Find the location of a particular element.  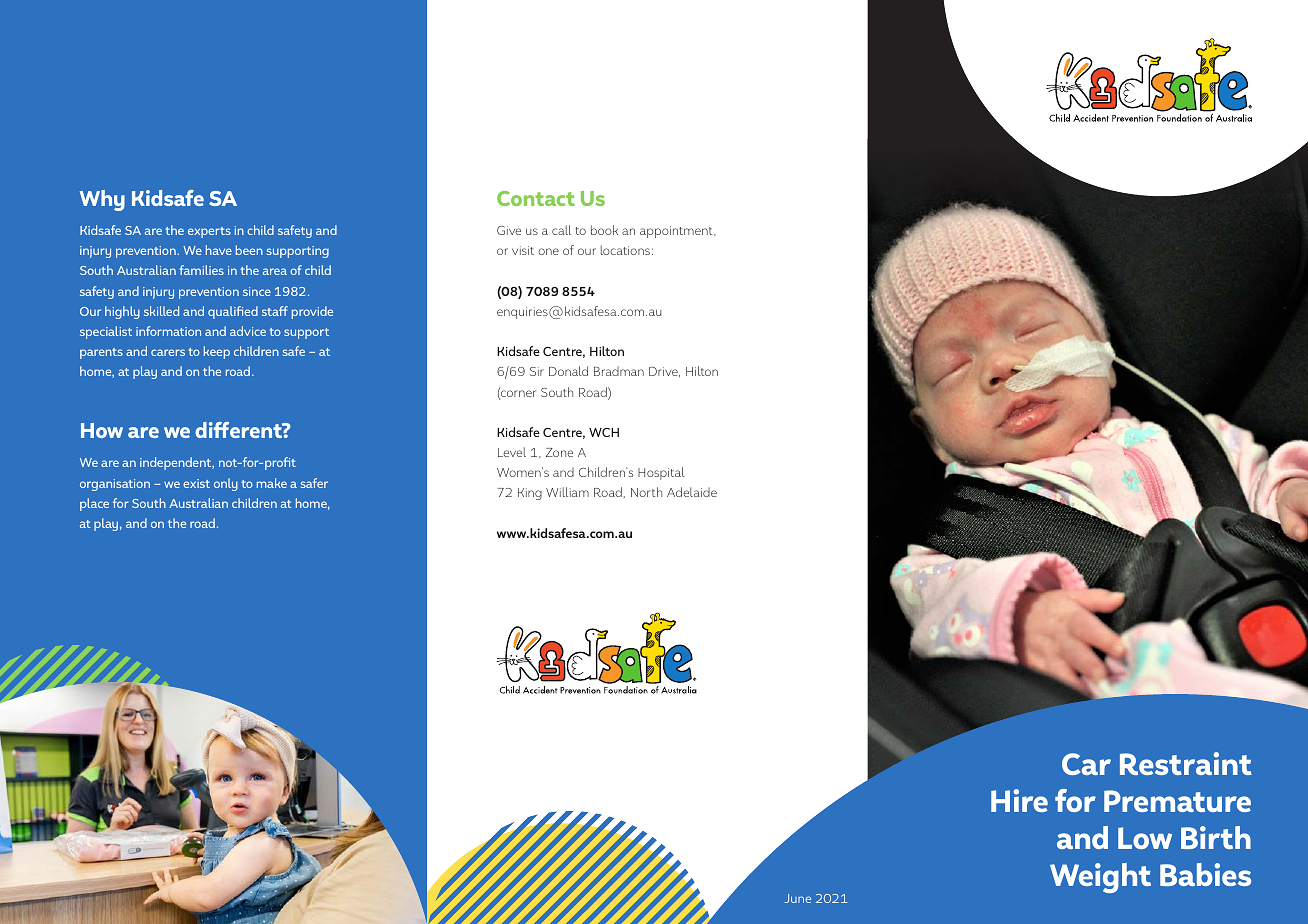

North is located at coordinates (646, 492).
